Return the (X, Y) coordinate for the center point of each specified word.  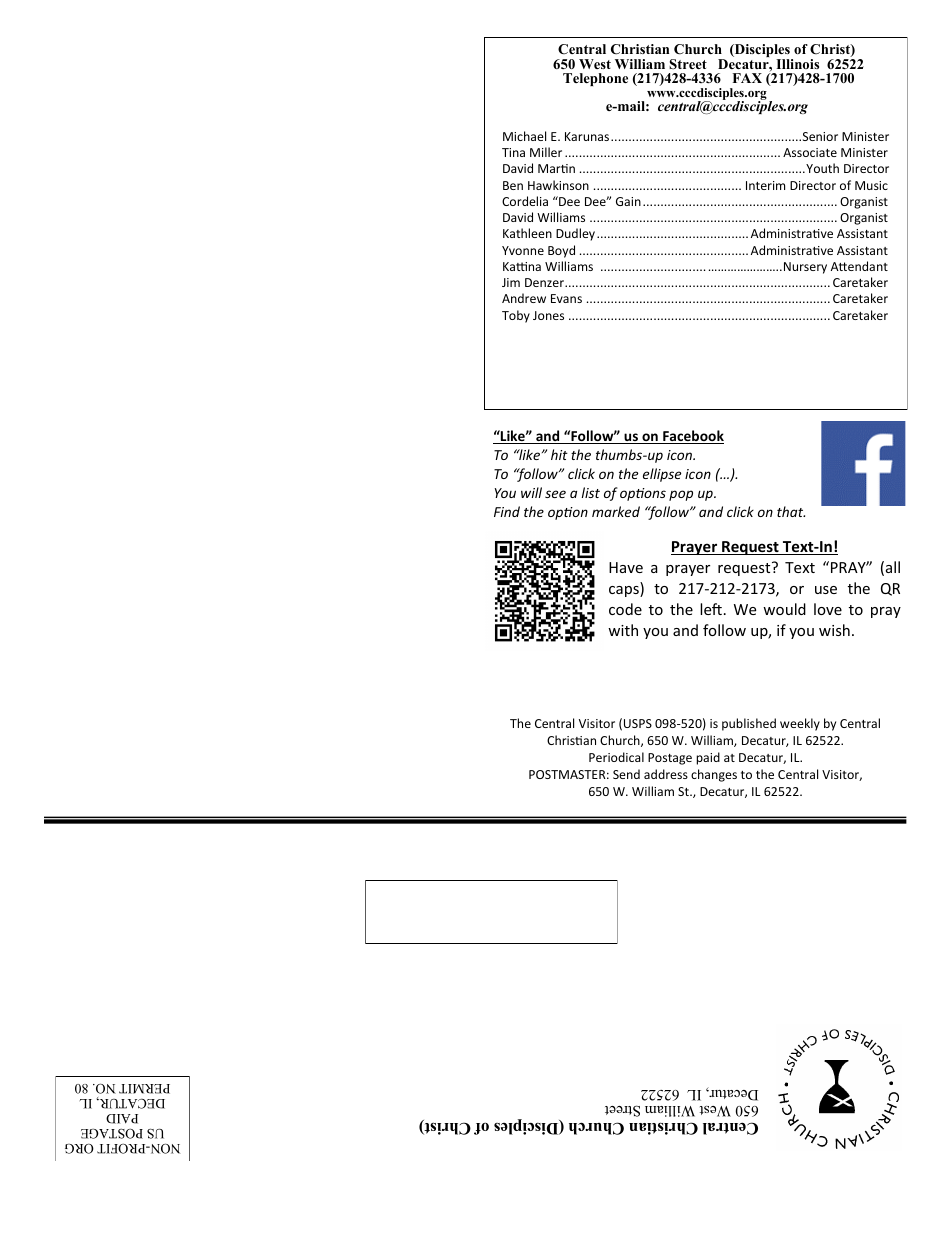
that (791, 511)
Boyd (561, 251)
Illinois (797, 64)
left (711, 609)
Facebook (692, 437)
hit (559, 454)
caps (625, 591)
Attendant (859, 266)
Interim (765, 185)
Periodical (616, 757)
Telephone (595, 79)
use (826, 590)
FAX (747, 78)
